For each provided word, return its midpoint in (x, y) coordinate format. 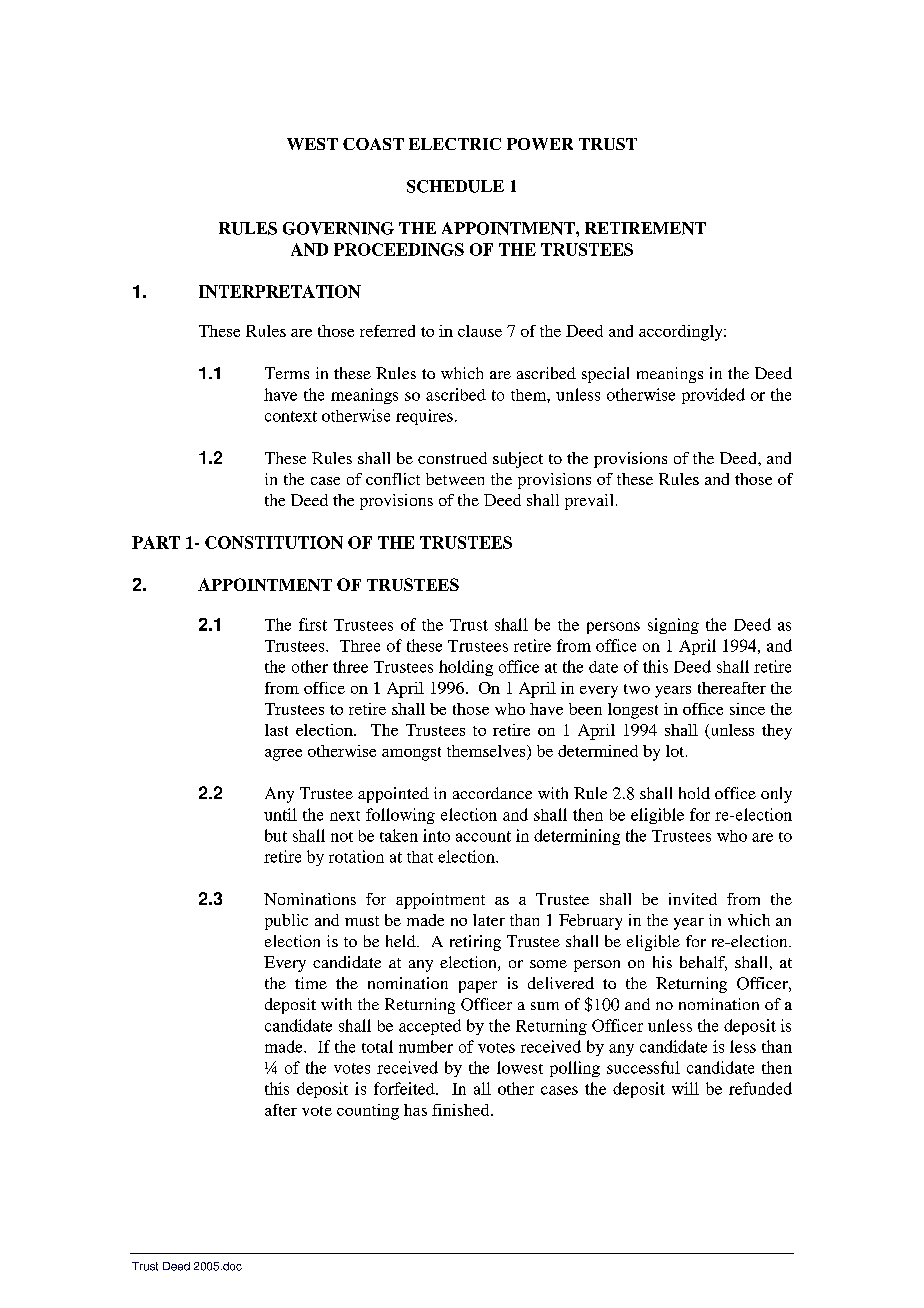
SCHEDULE (455, 186)
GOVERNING (338, 228)
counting (368, 1112)
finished (462, 1110)
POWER (540, 144)
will (685, 1088)
